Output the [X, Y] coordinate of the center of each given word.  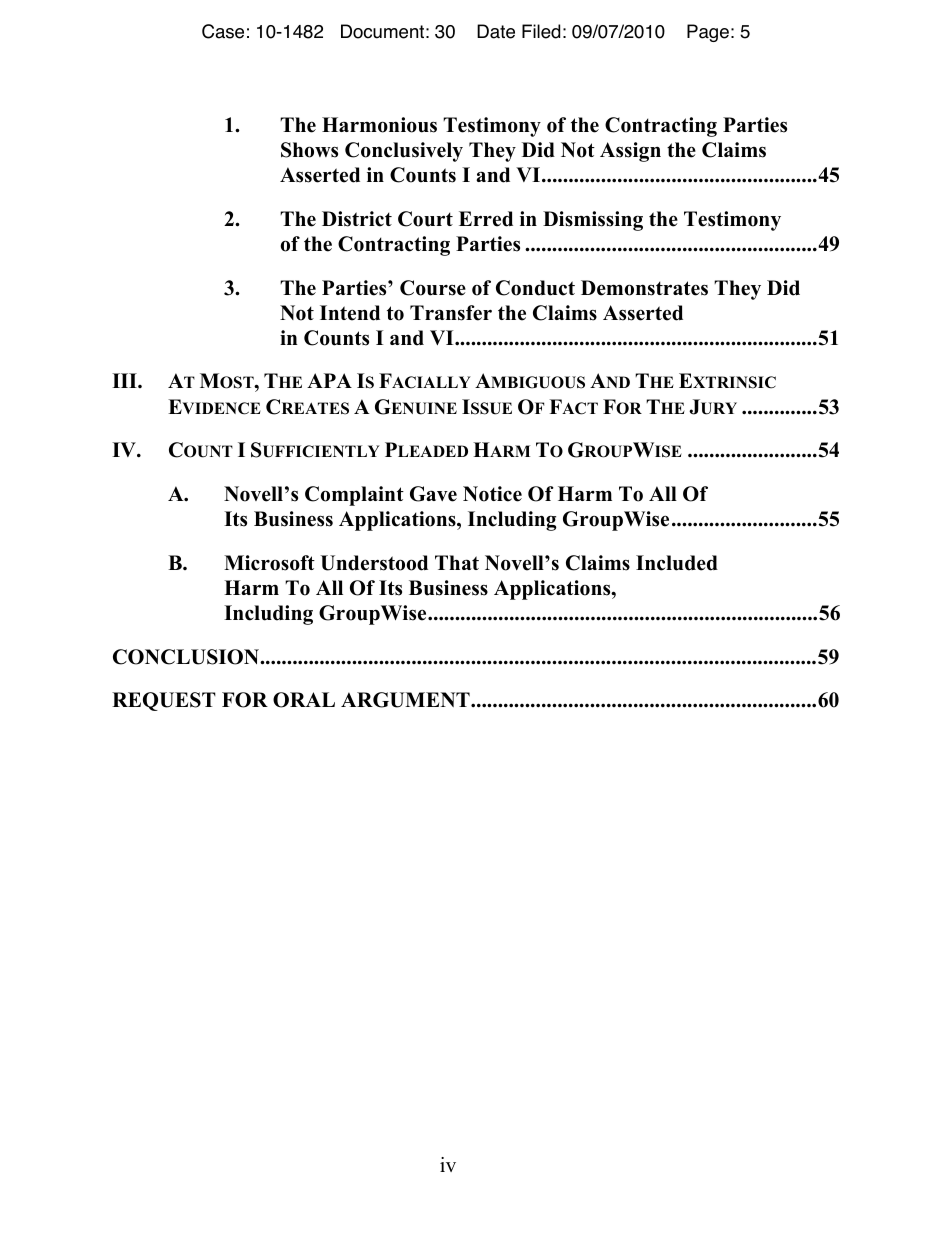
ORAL [304, 700]
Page [708, 33]
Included [677, 563]
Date [496, 31]
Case [223, 31]
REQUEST [164, 701]
